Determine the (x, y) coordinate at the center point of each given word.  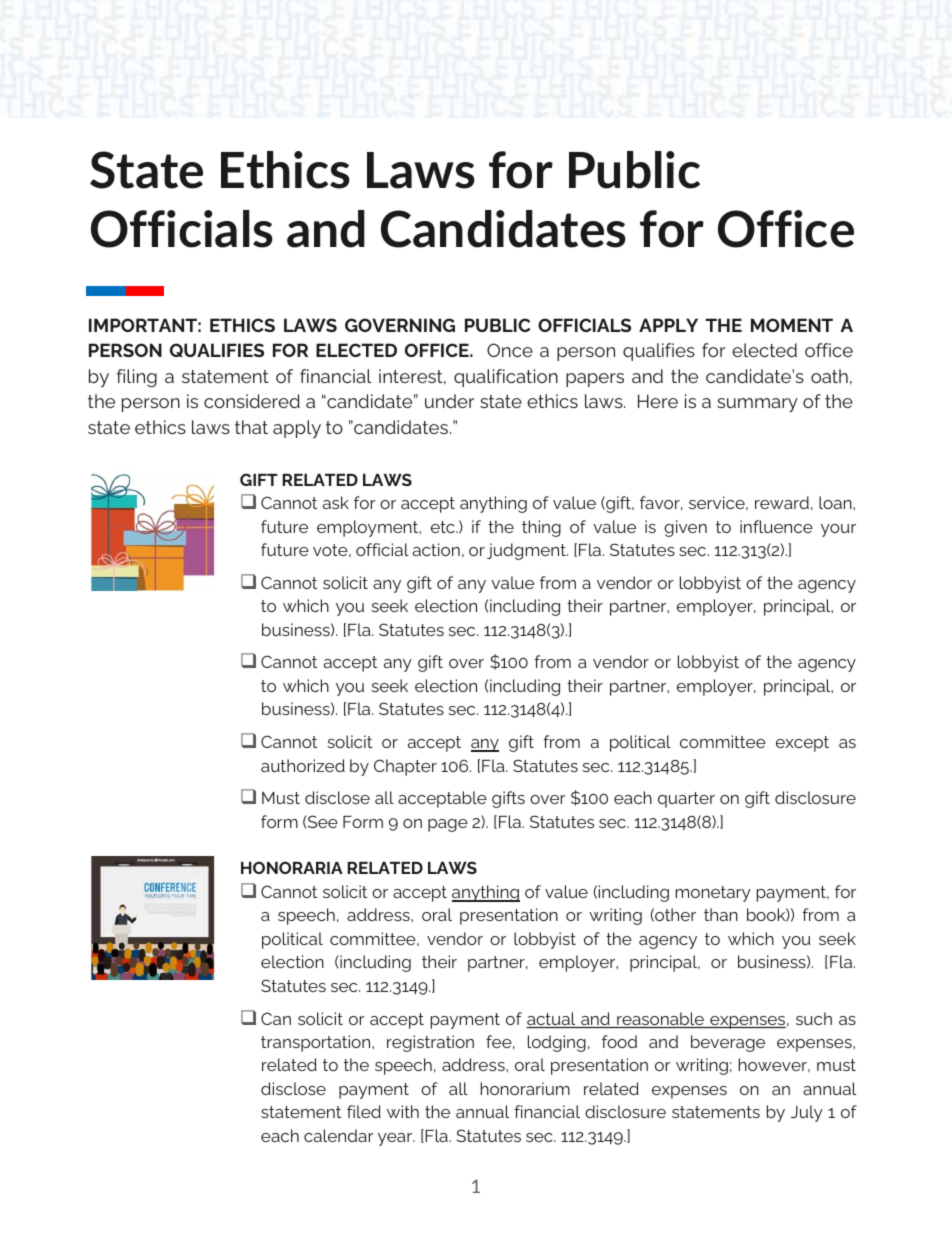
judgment (527, 551)
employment (369, 528)
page (448, 825)
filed (364, 1111)
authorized (303, 765)
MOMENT (792, 325)
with (403, 1111)
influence (776, 526)
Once (510, 350)
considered (252, 401)
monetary (713, 894)
